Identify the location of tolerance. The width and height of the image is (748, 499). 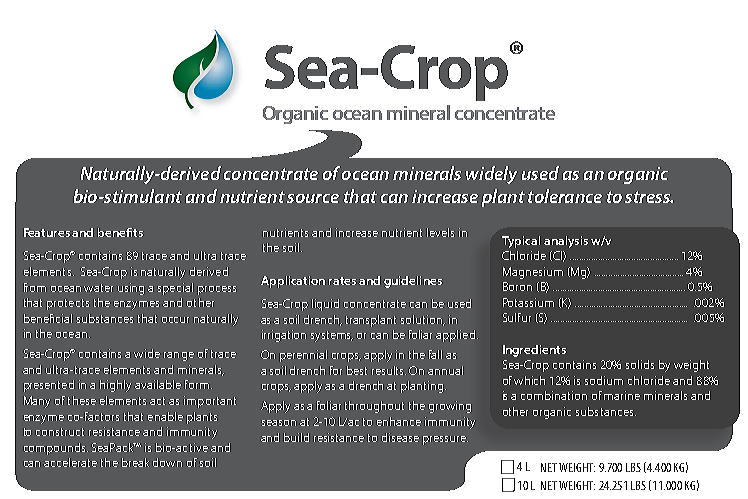
(565, 196).
